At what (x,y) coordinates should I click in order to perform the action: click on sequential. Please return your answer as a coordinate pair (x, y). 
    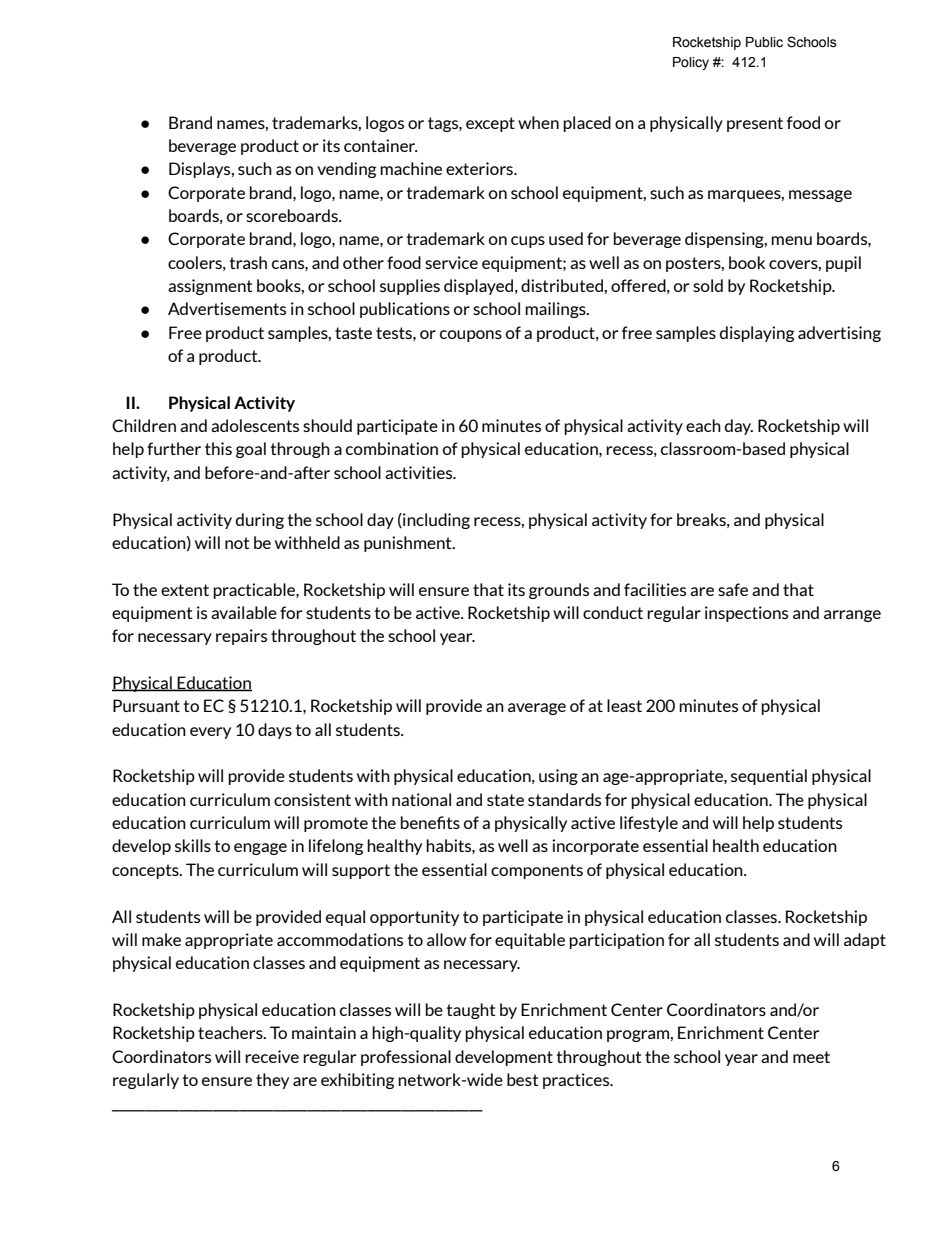
    Looking at the image, I should click on (769, 777).
